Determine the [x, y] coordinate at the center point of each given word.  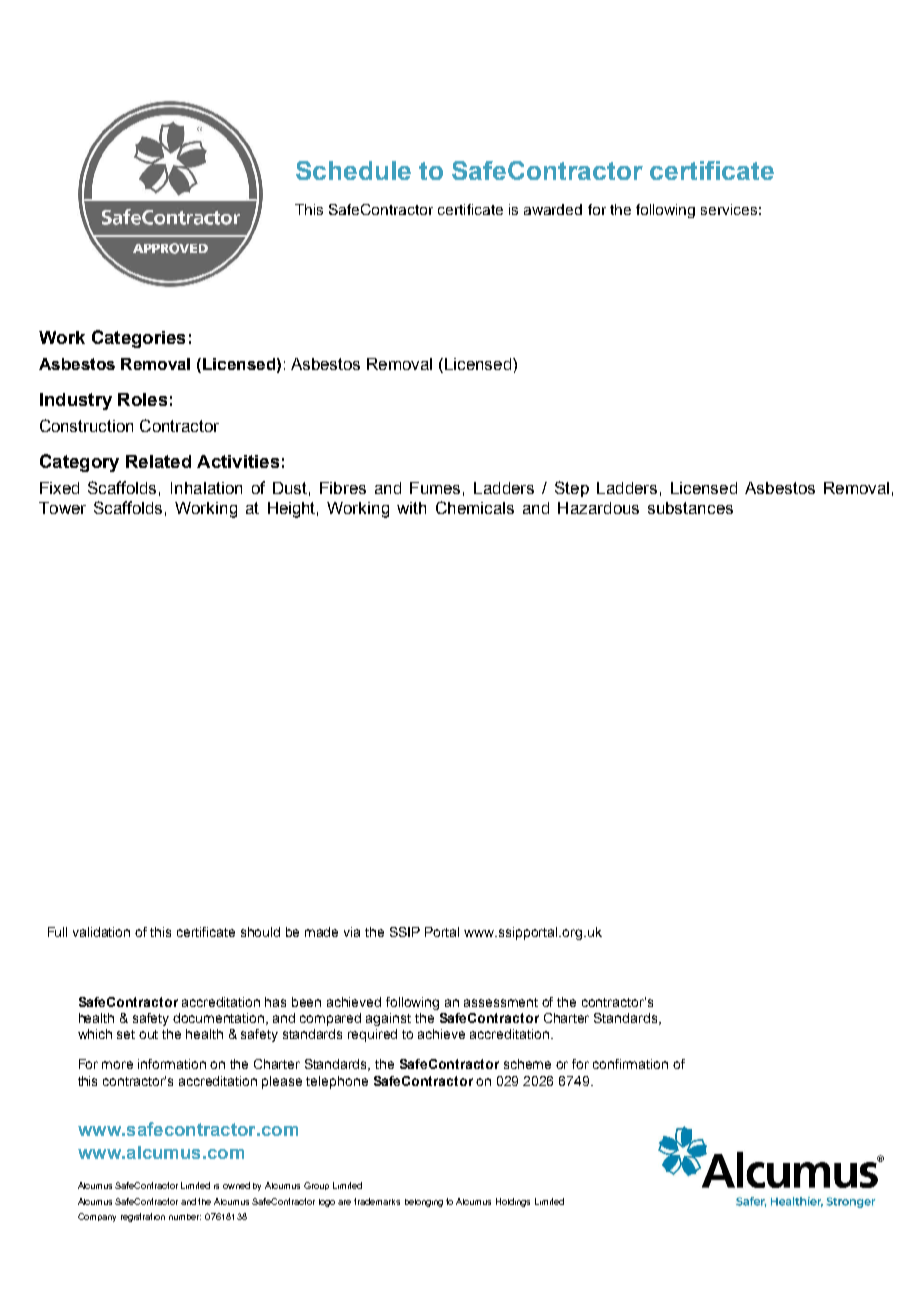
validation [101, 932]
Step [572, 489]
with [411, 508]
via [352, 932]
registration [143, 1217]
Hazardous [598, 508]
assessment [501, 1002]
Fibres [343, 488]
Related [158, 461]
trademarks [377, 1201]
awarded [553, 209]
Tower [62, 508]
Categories [138, 339]
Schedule [353, 170]
